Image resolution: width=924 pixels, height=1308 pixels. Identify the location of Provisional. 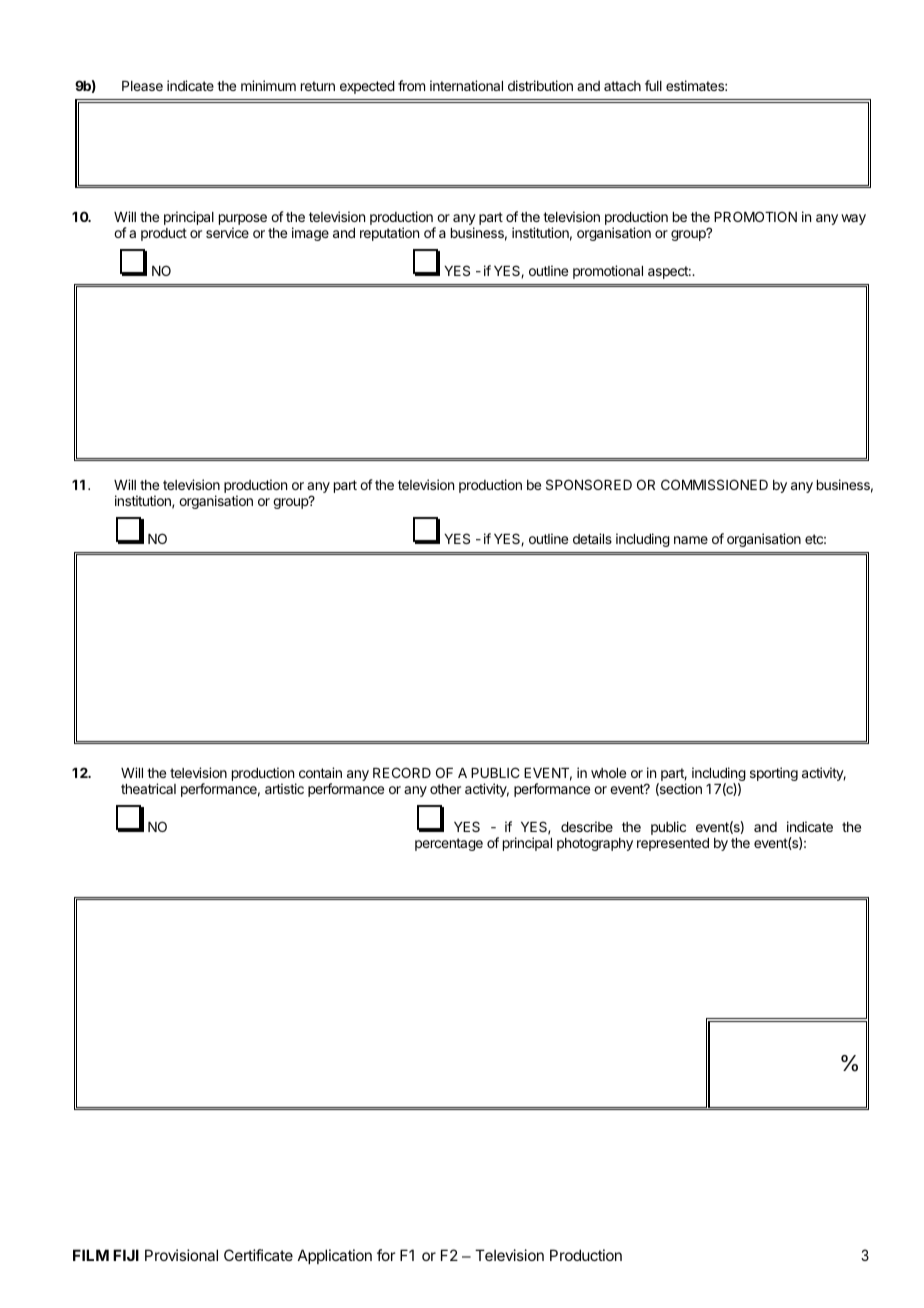
(181, 1255).
